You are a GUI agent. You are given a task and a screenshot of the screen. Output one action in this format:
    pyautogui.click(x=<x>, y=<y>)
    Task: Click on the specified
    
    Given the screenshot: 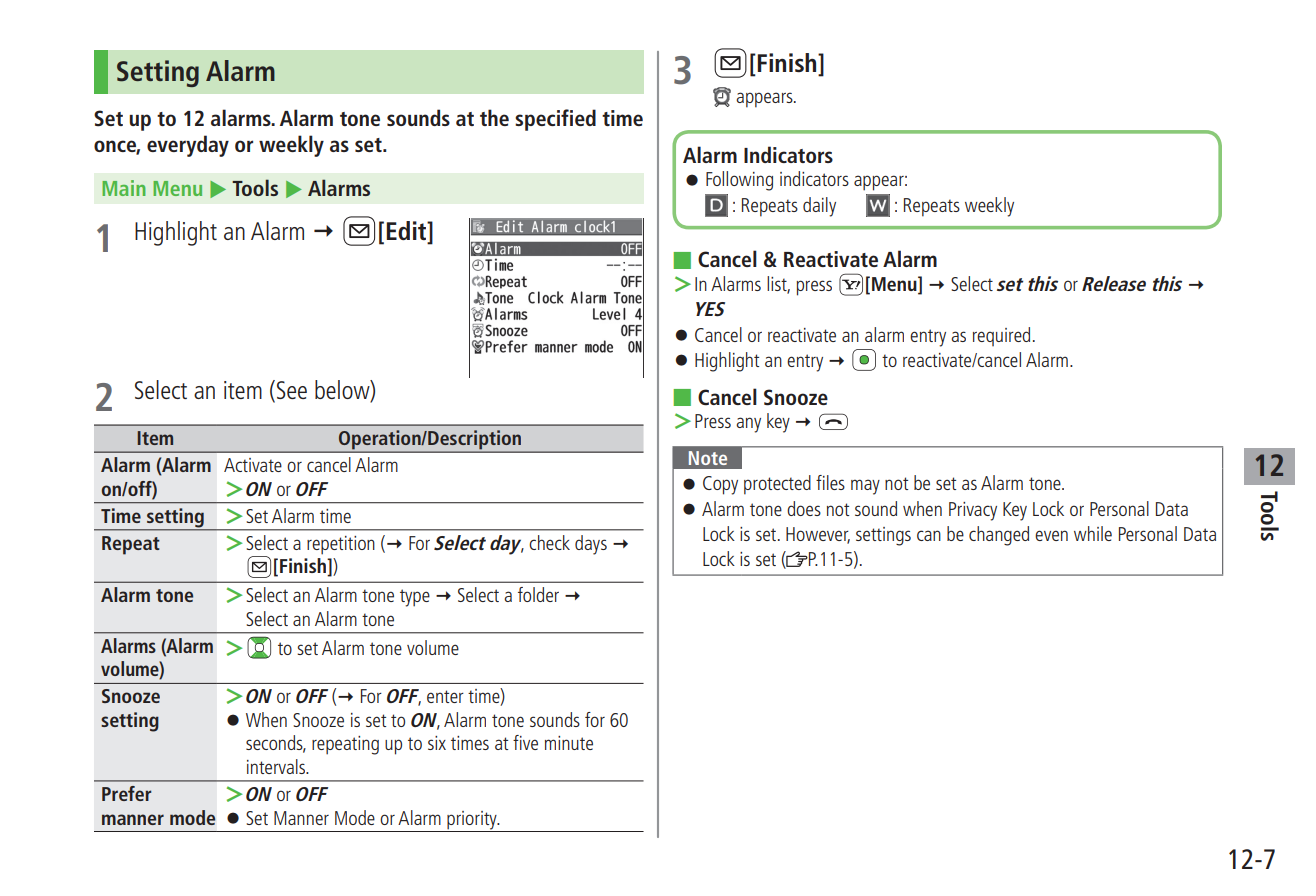 What is the action you would take?
    pyautogui.click(x=555, y=120)
